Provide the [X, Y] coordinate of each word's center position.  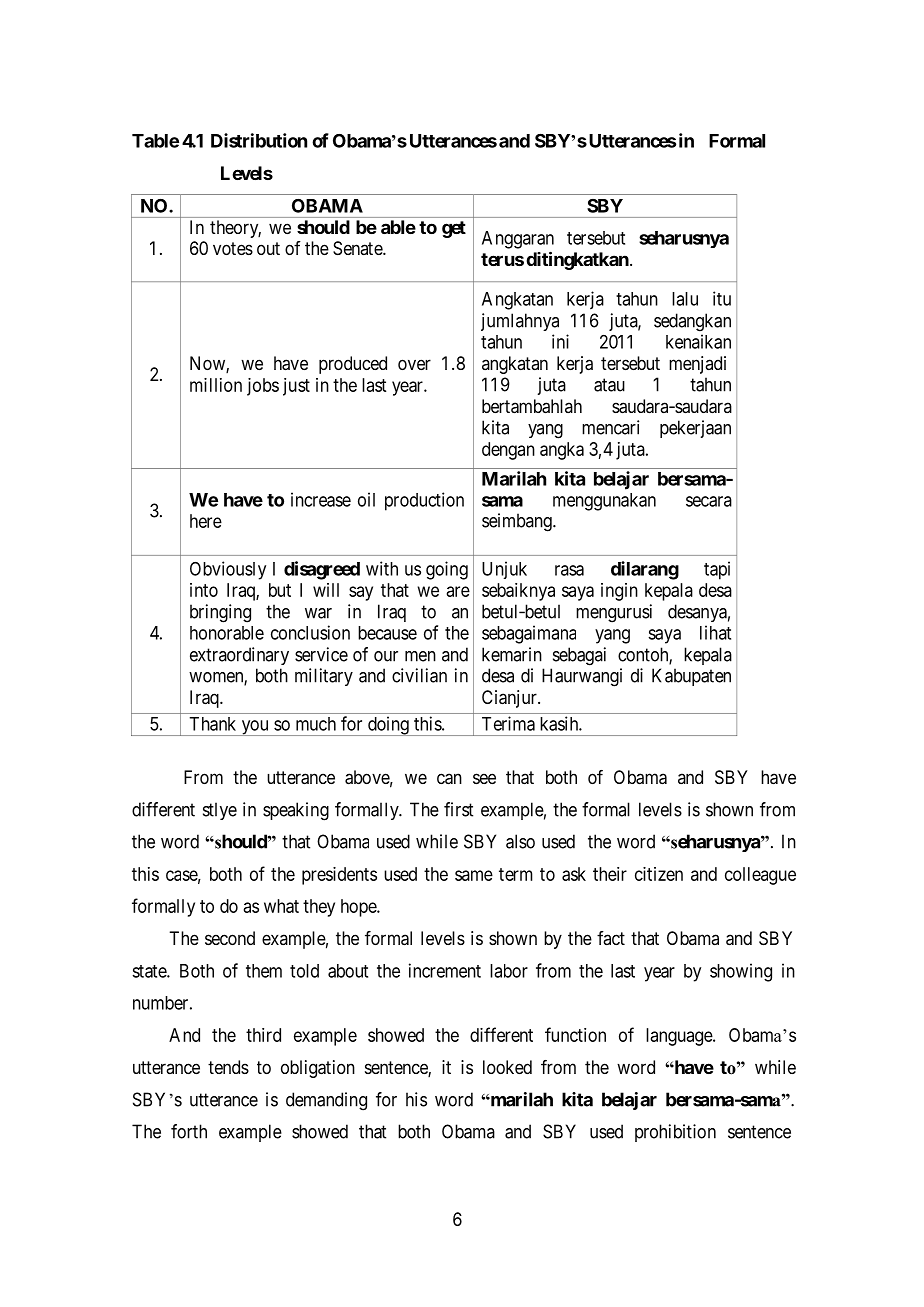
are [458, 591]
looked [507, 1067]
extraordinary [239, 656]
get [454, 229]
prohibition [675, 1133]
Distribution [259, 140]
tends [228, 1067]
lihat [715, 632]
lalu [685, 299]
